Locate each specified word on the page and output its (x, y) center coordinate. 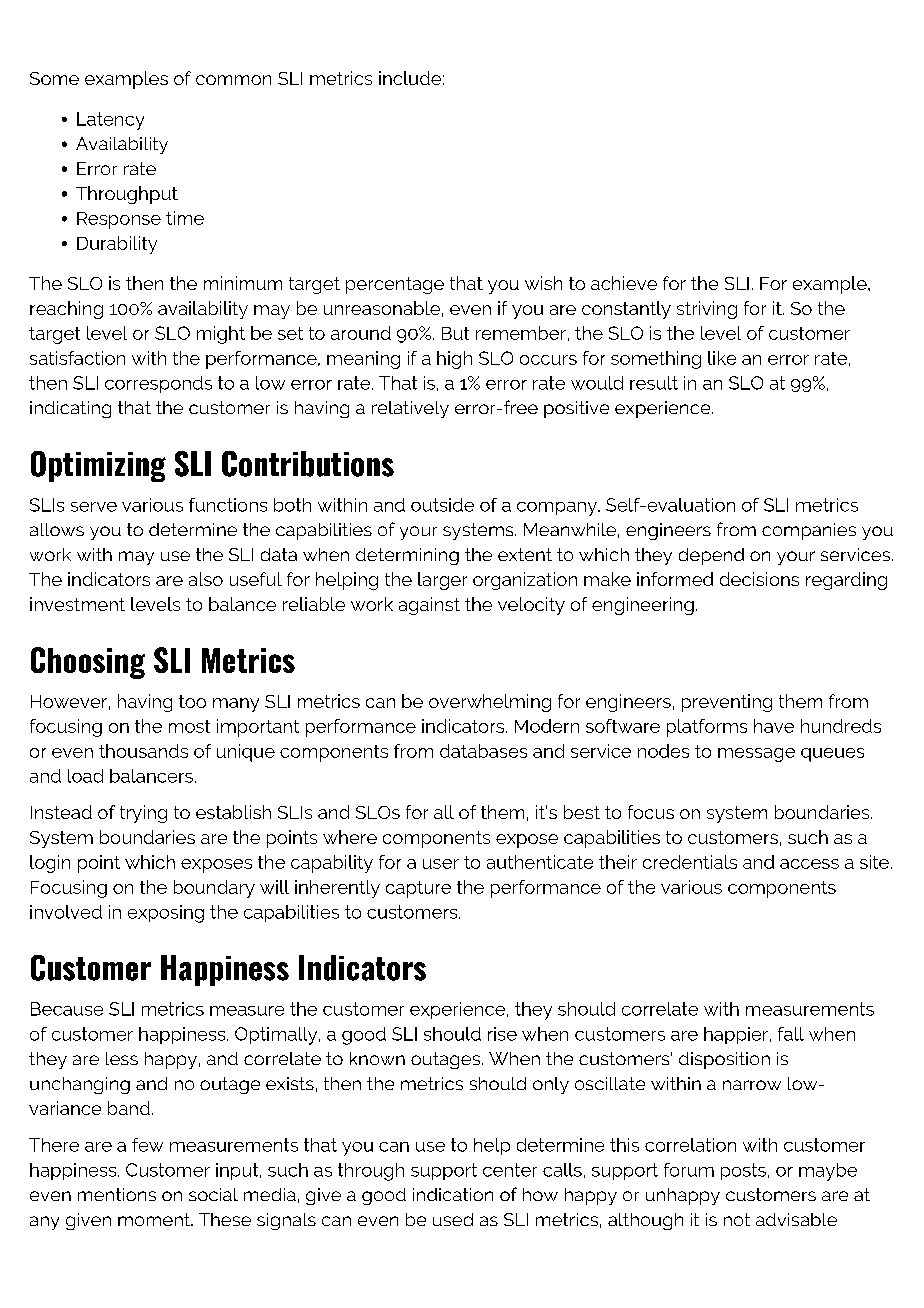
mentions (117, 1194)
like (722, 358)
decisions (759, 579)
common (233, 80)
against (429, 606)
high (454, 360)
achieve (624, 283)
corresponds (158, 384)
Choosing (88, 663)
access (809, 864)
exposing (166, 914)
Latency (110, 121)
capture (418, 889)
